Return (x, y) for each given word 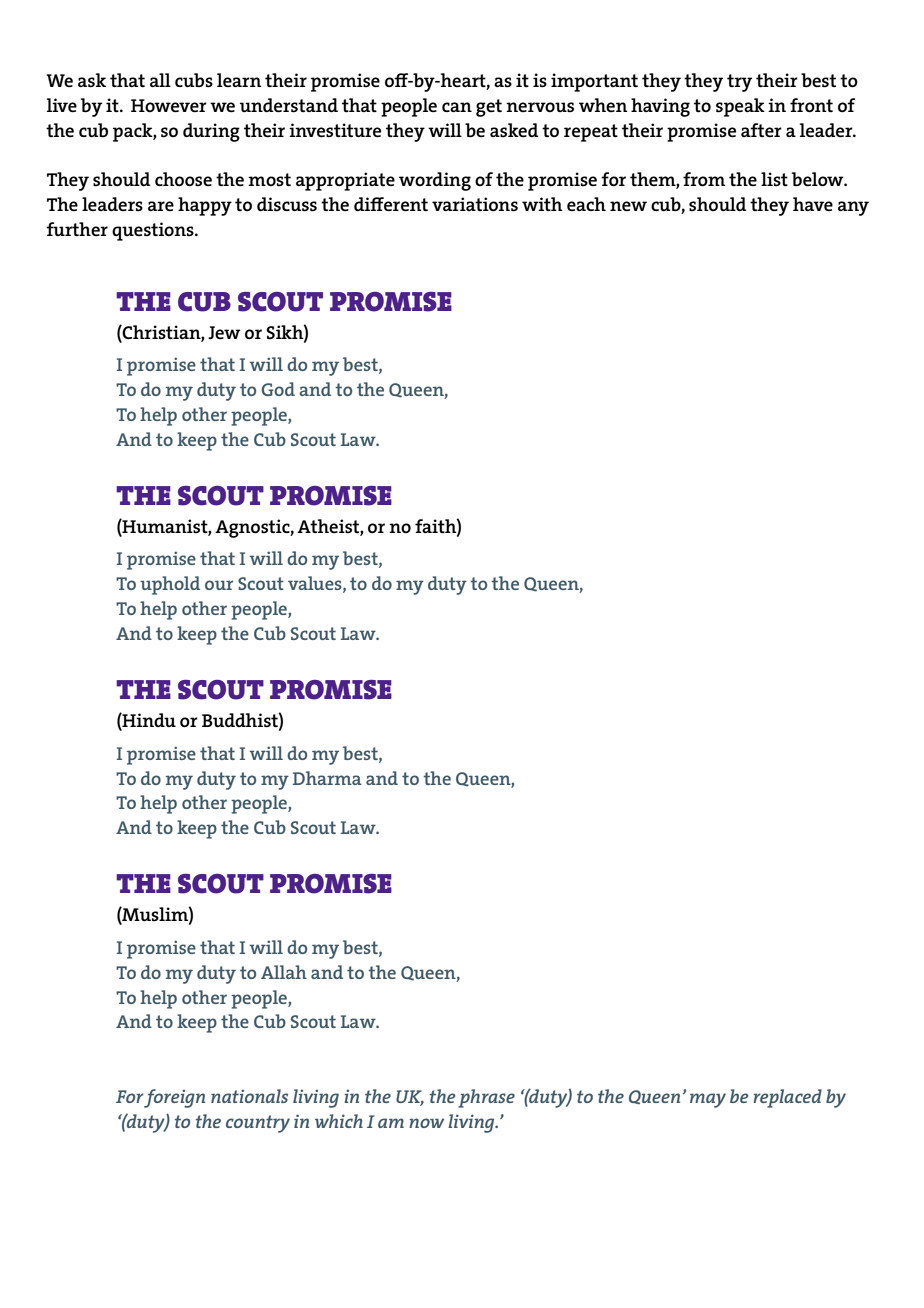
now (426, 1123)
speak (740, 107)
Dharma (327, 778)
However (169, 105)
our (219, 585)
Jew (224, 332)
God (278, 389)
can (457, 107)
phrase (486, 1098)
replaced (787, 1098)
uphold (170, 585)
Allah (284, 972)
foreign (174, 1098)
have (813, 204)
